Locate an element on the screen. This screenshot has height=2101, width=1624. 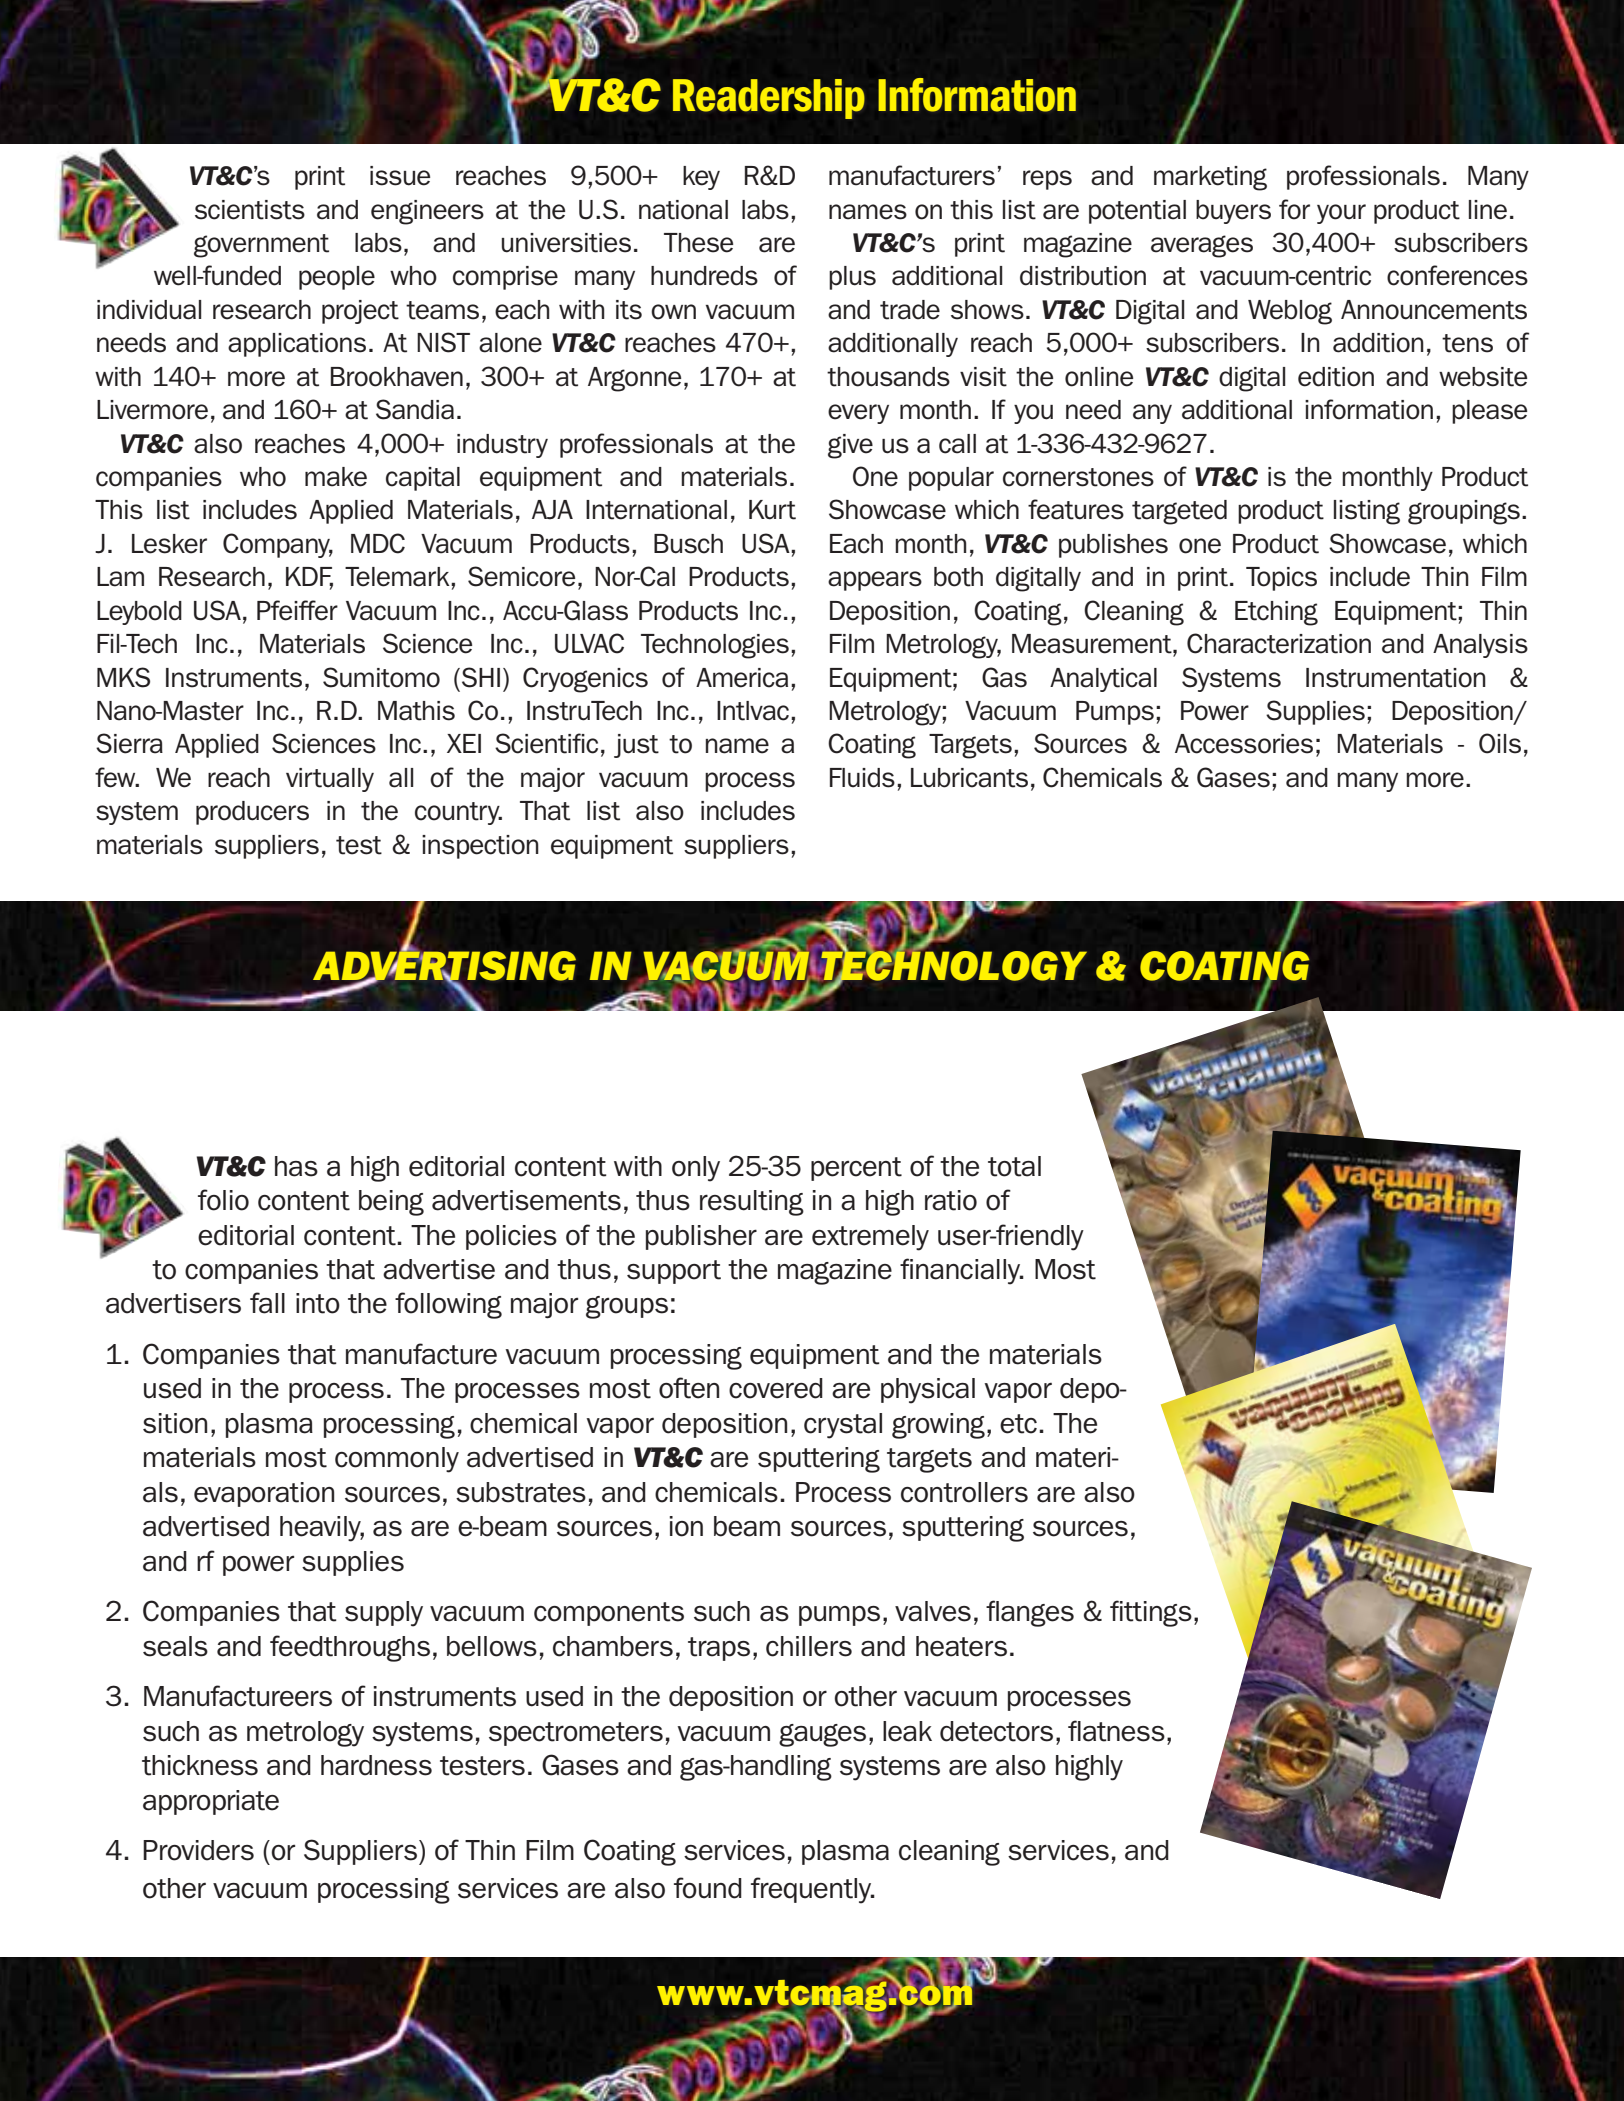
Accessories is located at coordinates (1244, 744).
